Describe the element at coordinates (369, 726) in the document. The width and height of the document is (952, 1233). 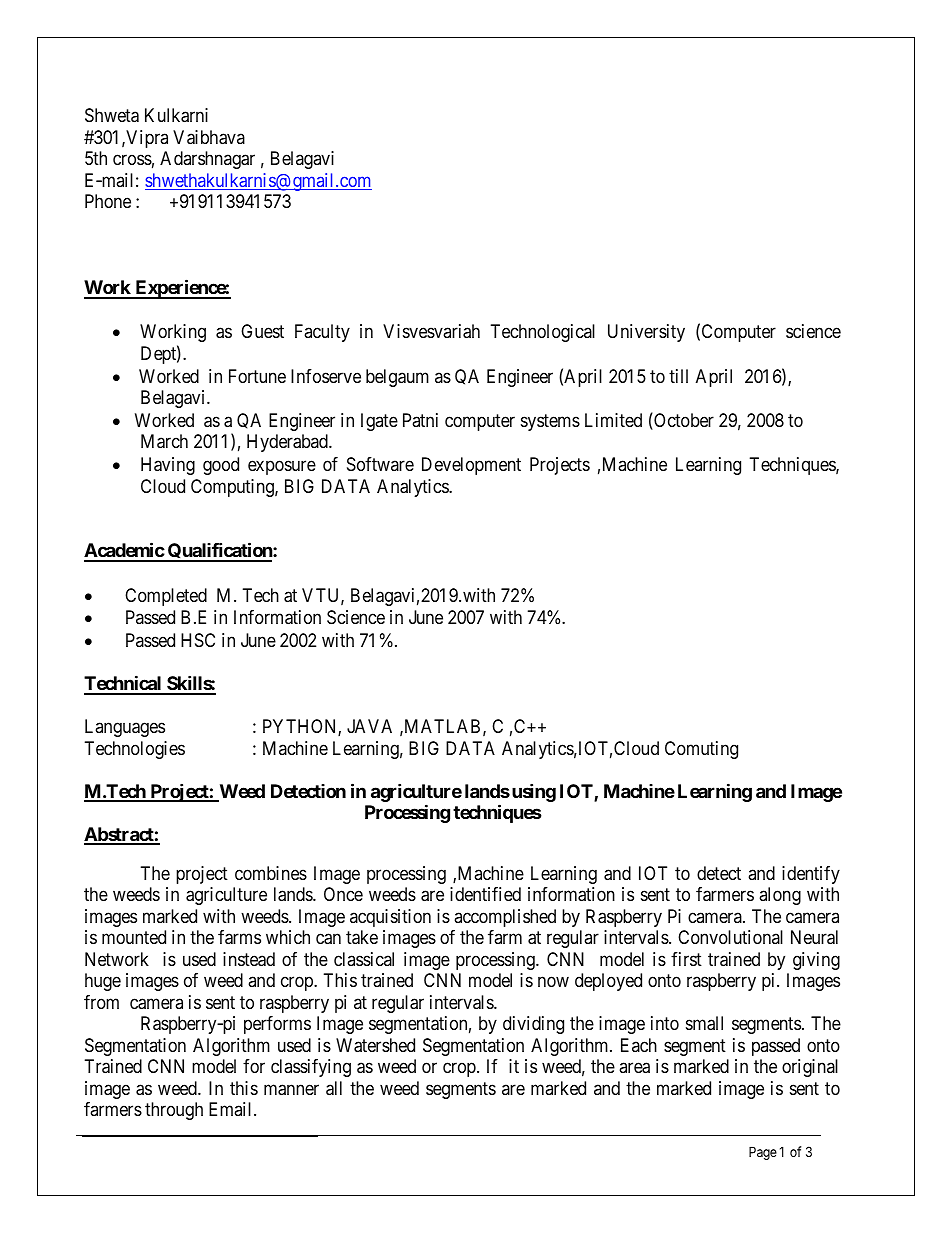
I see `JAVA` at that location.
